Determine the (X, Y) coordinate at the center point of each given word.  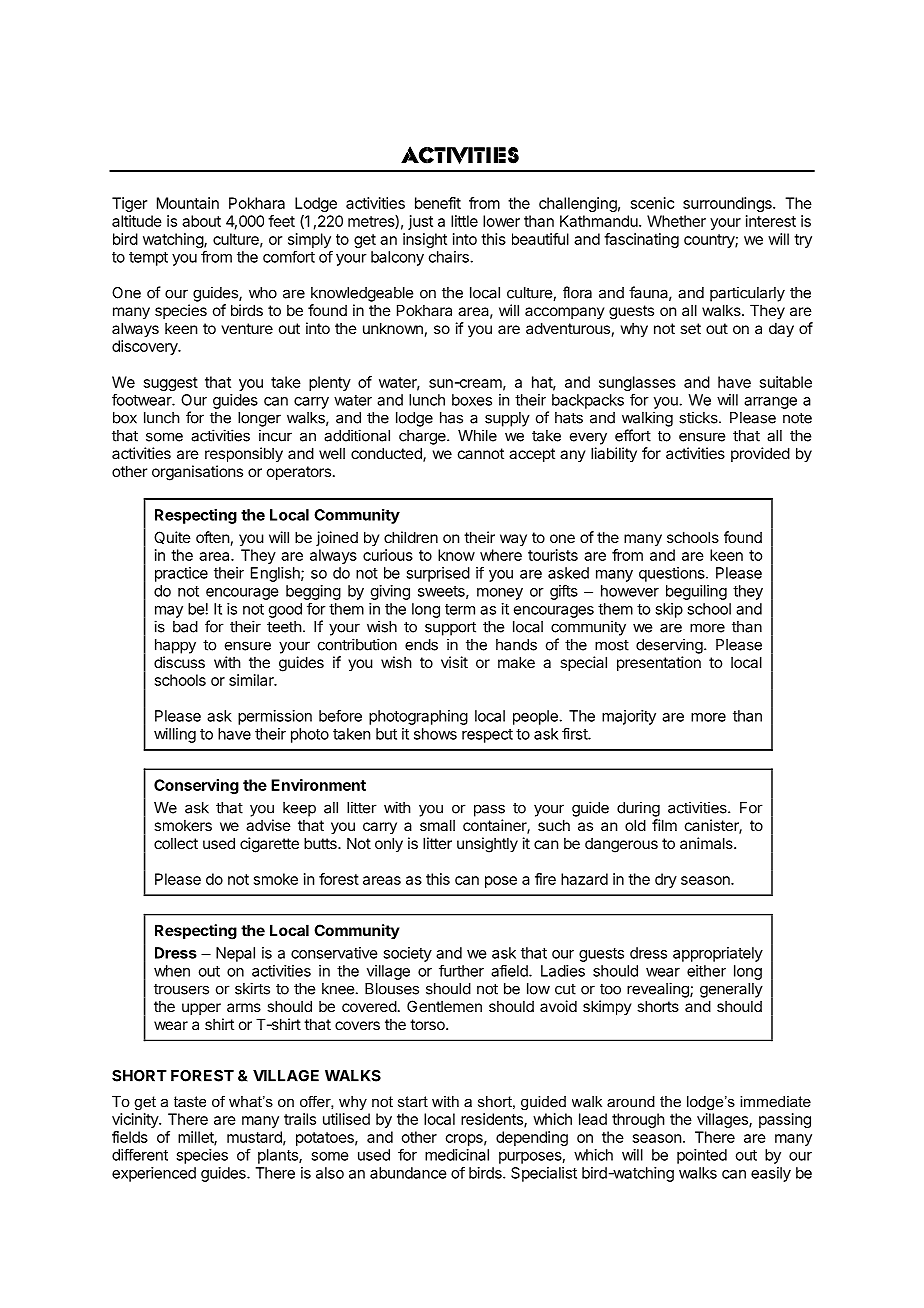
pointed (702, 1156)
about (201, 221)
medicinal (457, 1155)
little (464, 221)
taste (190, 1101)
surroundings (728, 204)
